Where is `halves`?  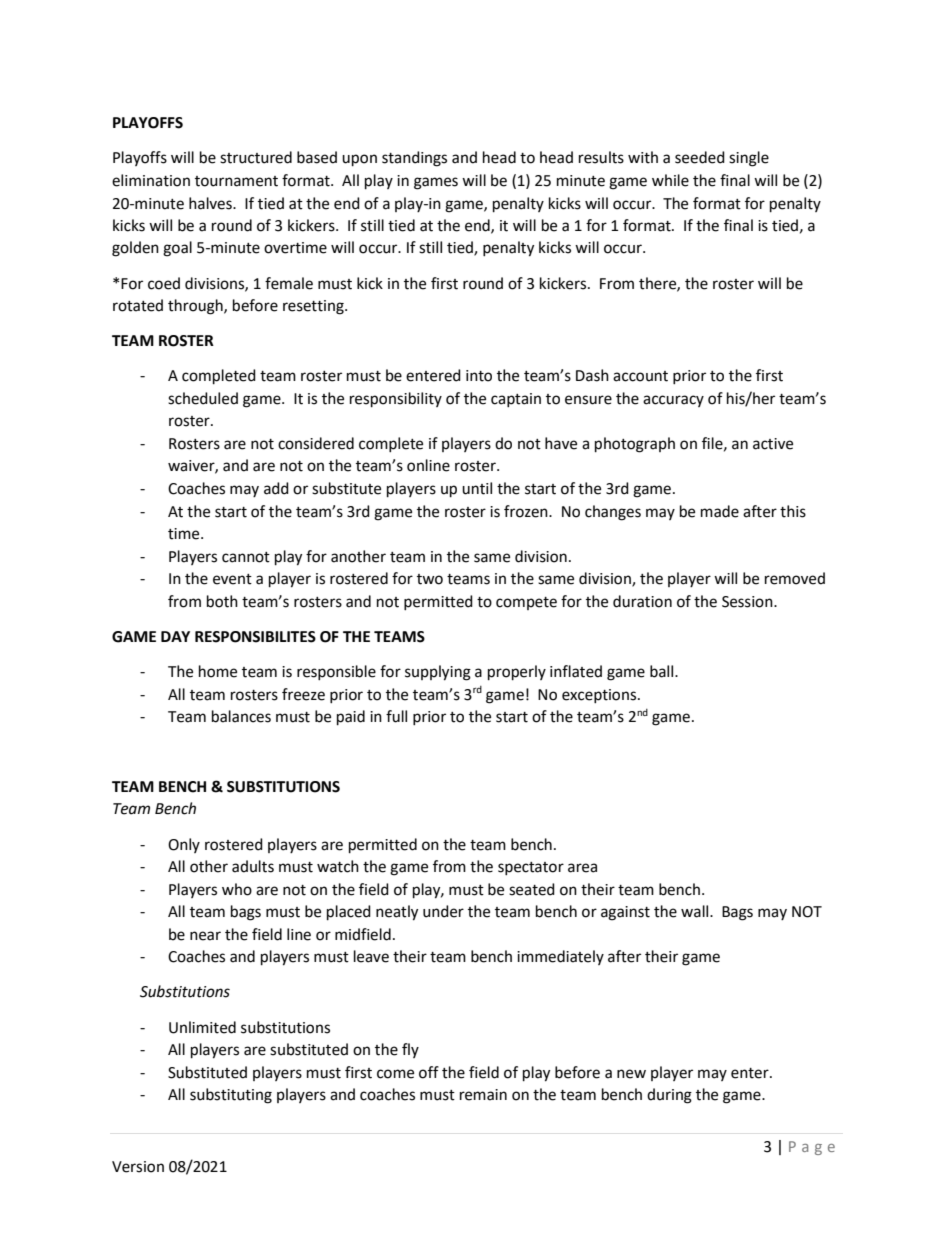
halves is located at coordinates (211, 203).
